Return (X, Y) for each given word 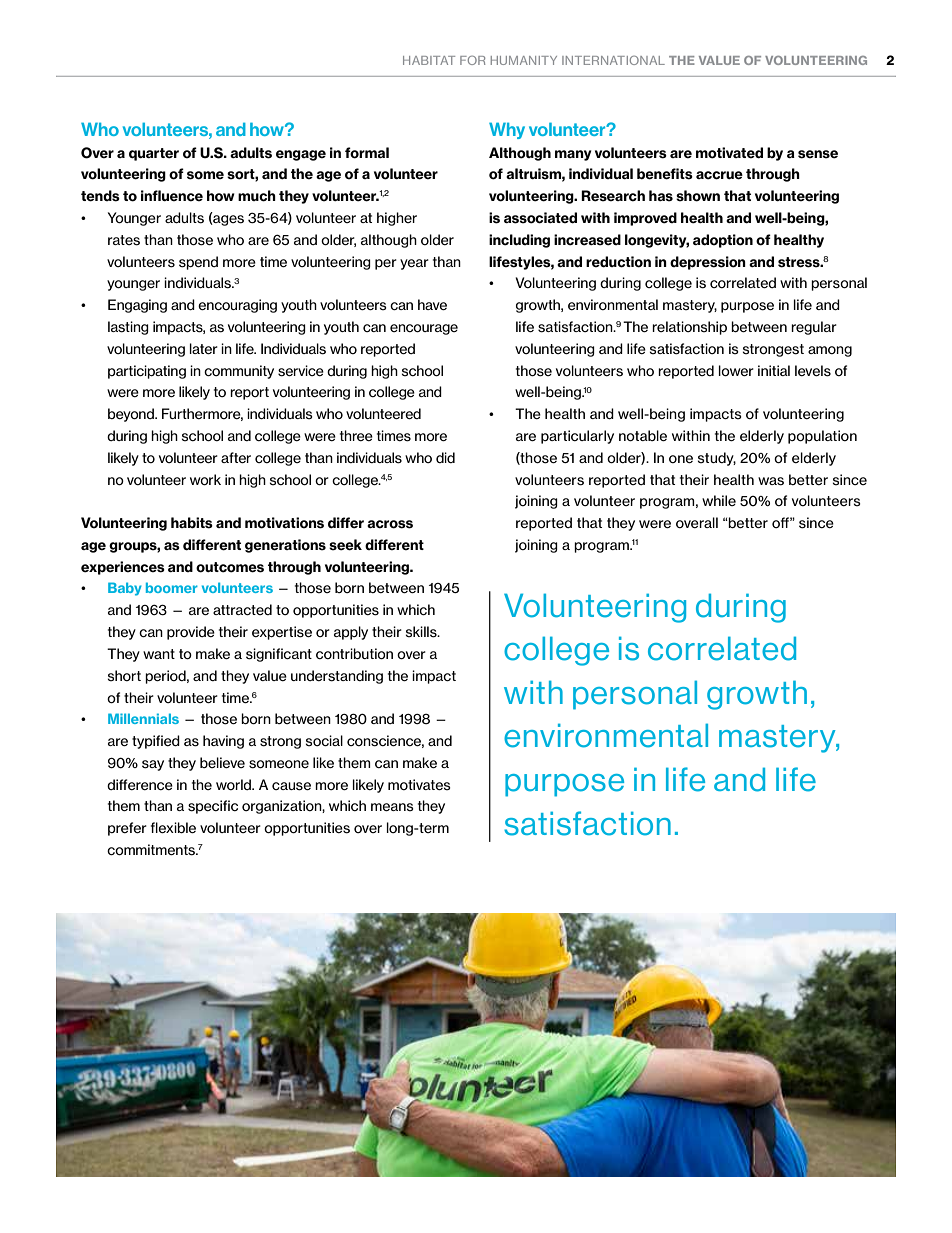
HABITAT (429, 60)
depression (708, 263)
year (414, 264)
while (719, 500)
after (236, 457)
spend (198, 263)
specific (213, 807)
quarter (154, 154)
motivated (729, 153)
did (445, 457)
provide (191, 633)
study (717, 459)
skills (422, 632)
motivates (419, 784)
